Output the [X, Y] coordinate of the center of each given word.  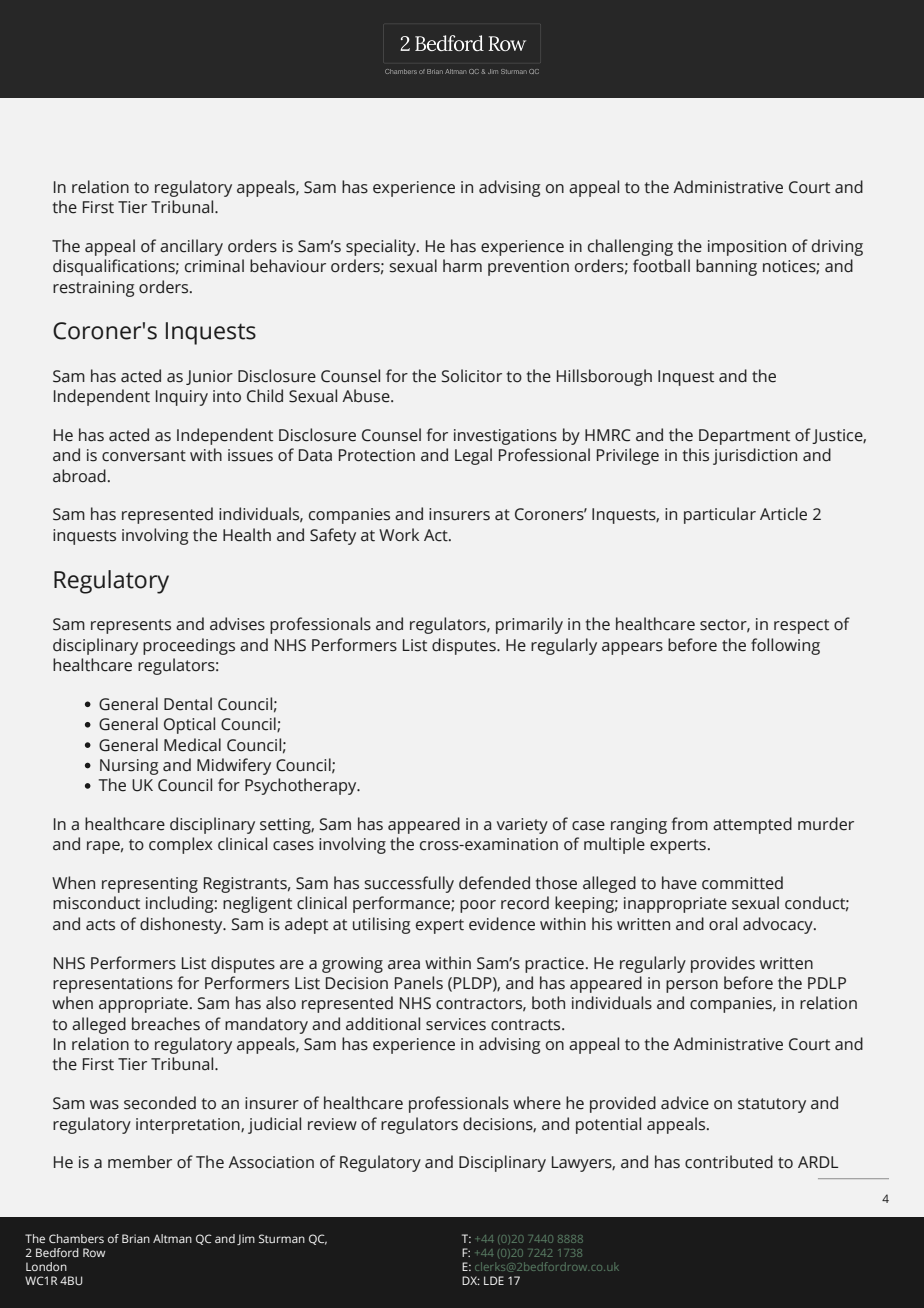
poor [478, 906]
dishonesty [182, 925]
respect [801, 626]
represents [131, 626]
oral [723, 924]
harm [462, 266]
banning [726, 267]
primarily [529, 625]
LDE [494, 1280]
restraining [93, 289]
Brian [136, 1238]
